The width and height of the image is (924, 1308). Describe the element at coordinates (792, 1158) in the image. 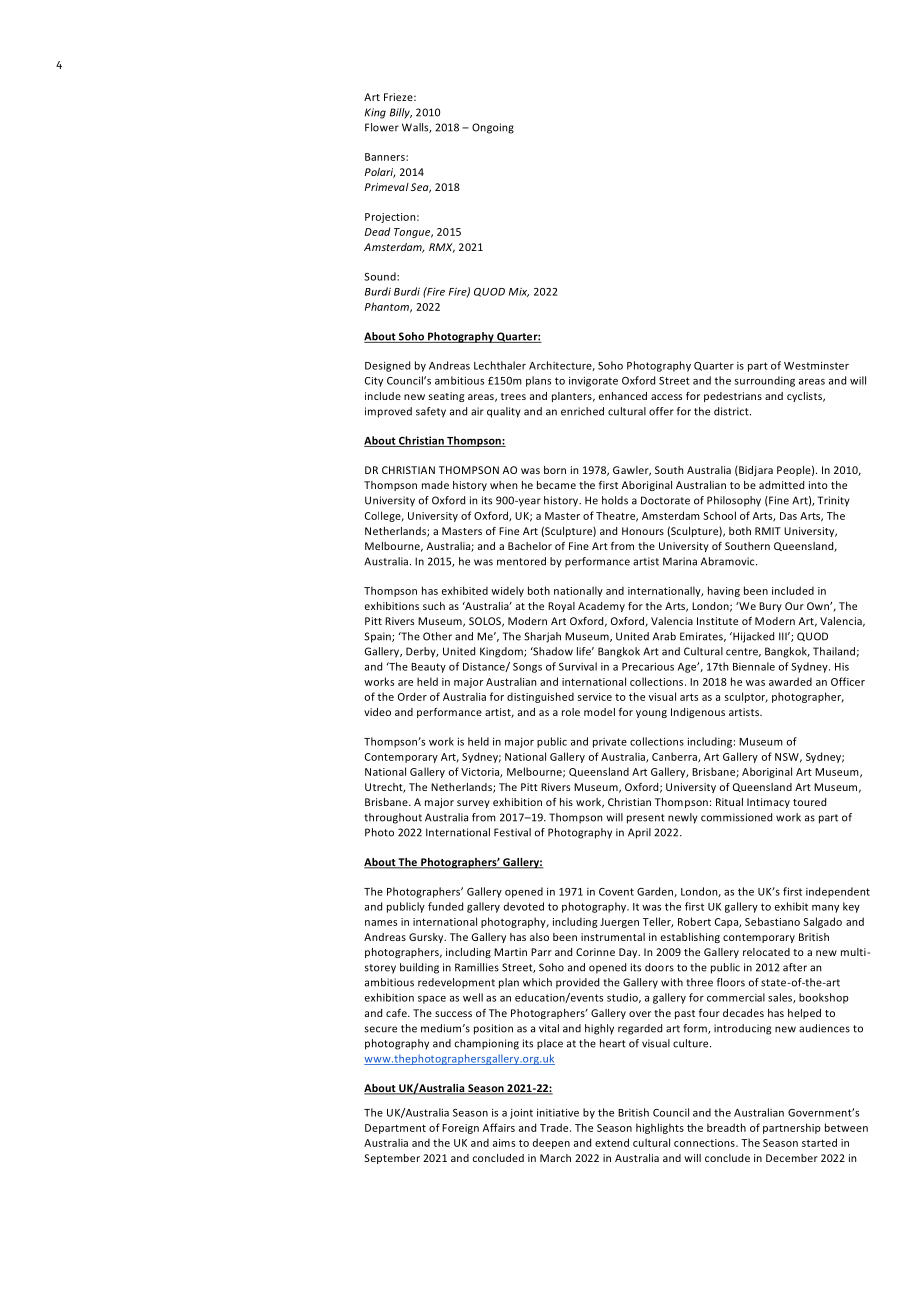

I see `December` at that location.
